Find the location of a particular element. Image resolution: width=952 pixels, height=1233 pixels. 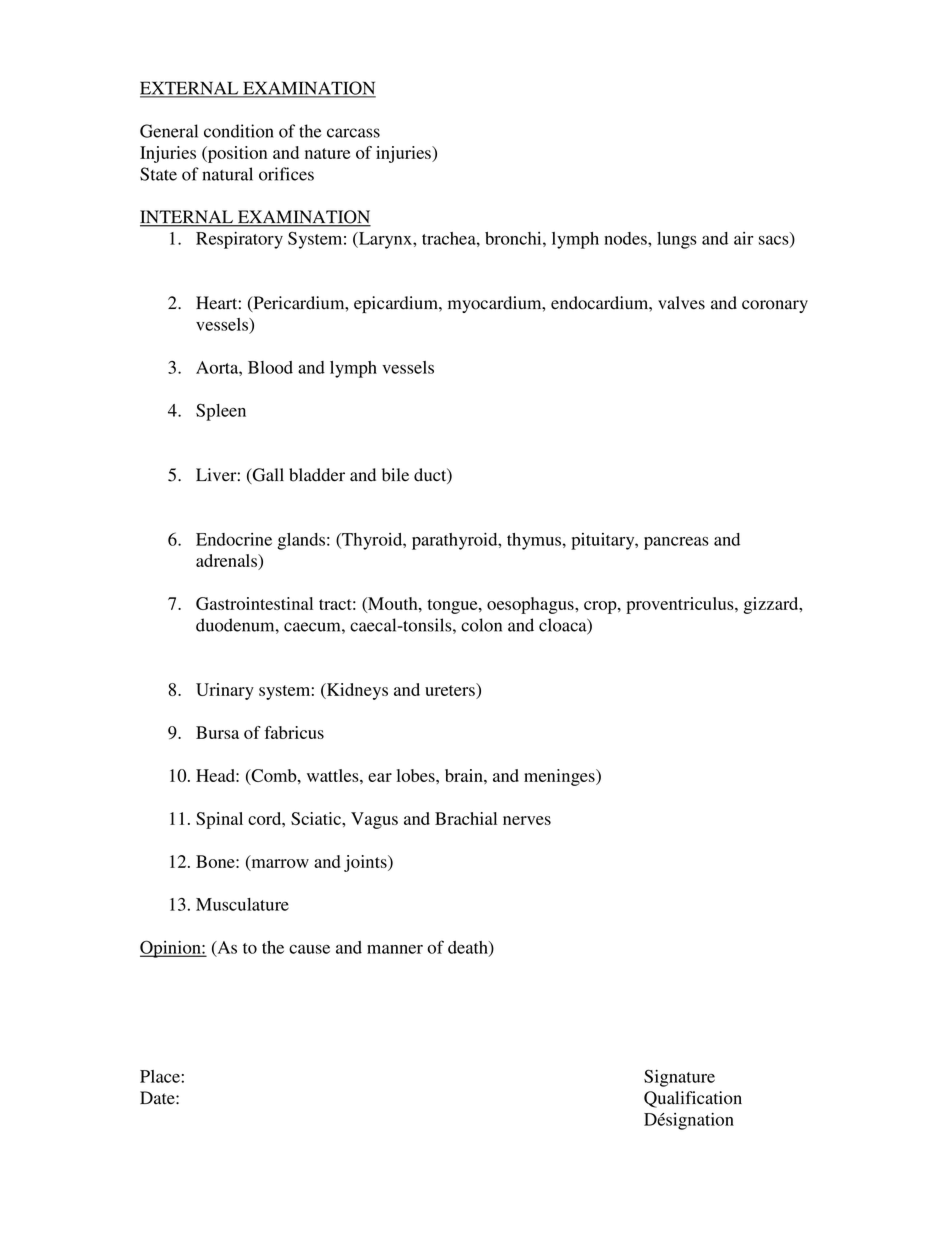

Blood is located at coordinates (270, 367).
